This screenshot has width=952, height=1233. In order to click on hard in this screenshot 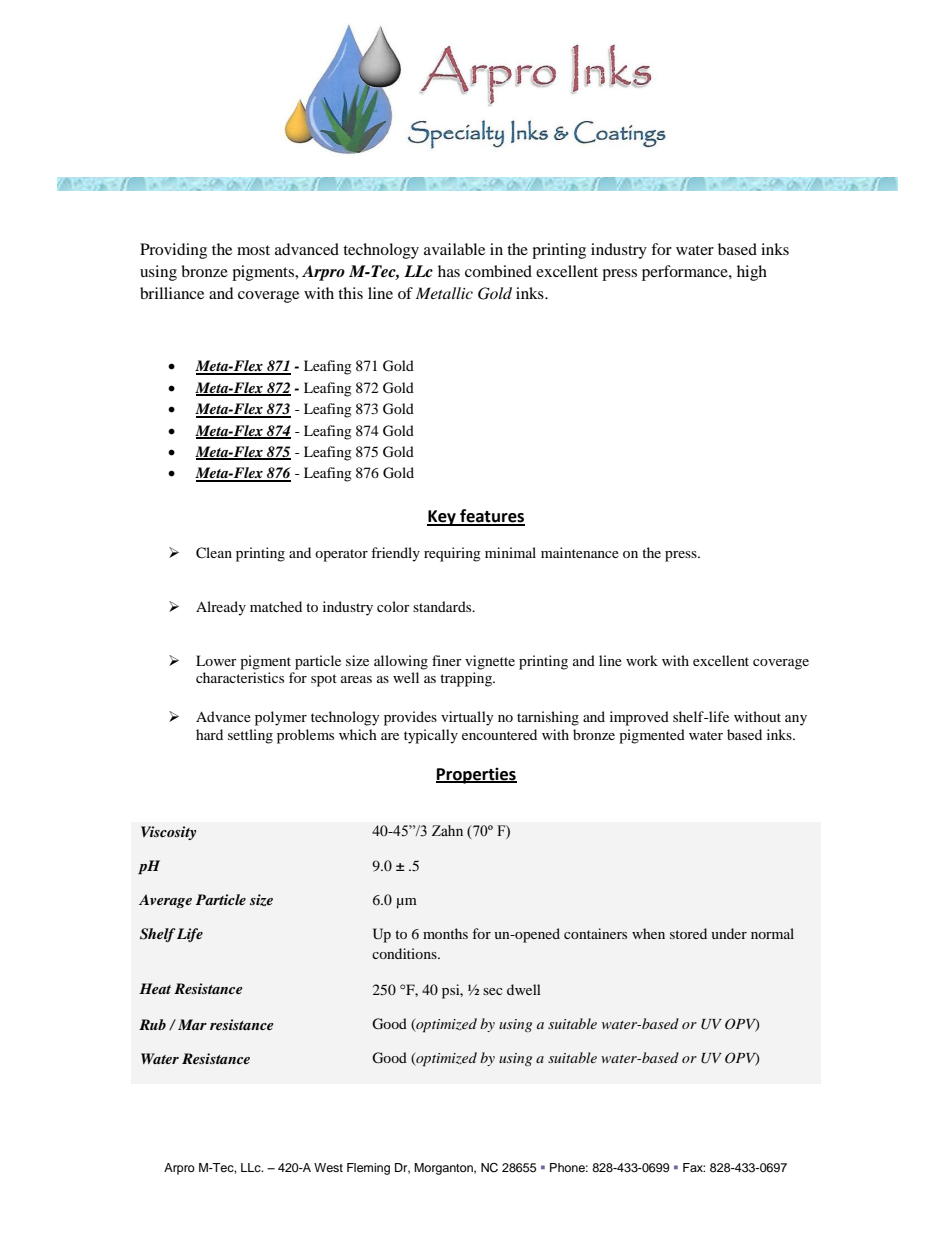, I will do `click(209, 734)`.
